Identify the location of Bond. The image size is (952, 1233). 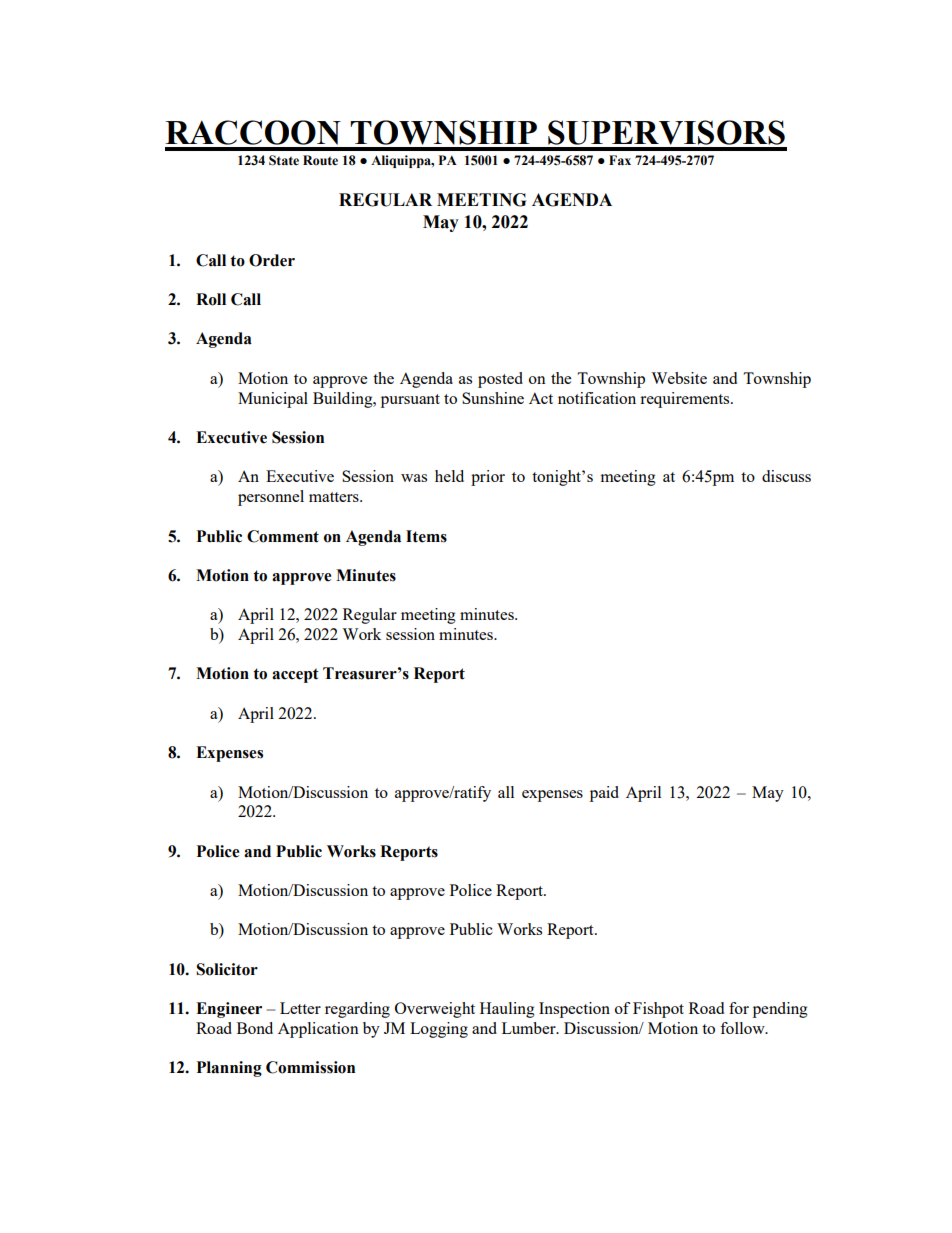
(255, 1028).
